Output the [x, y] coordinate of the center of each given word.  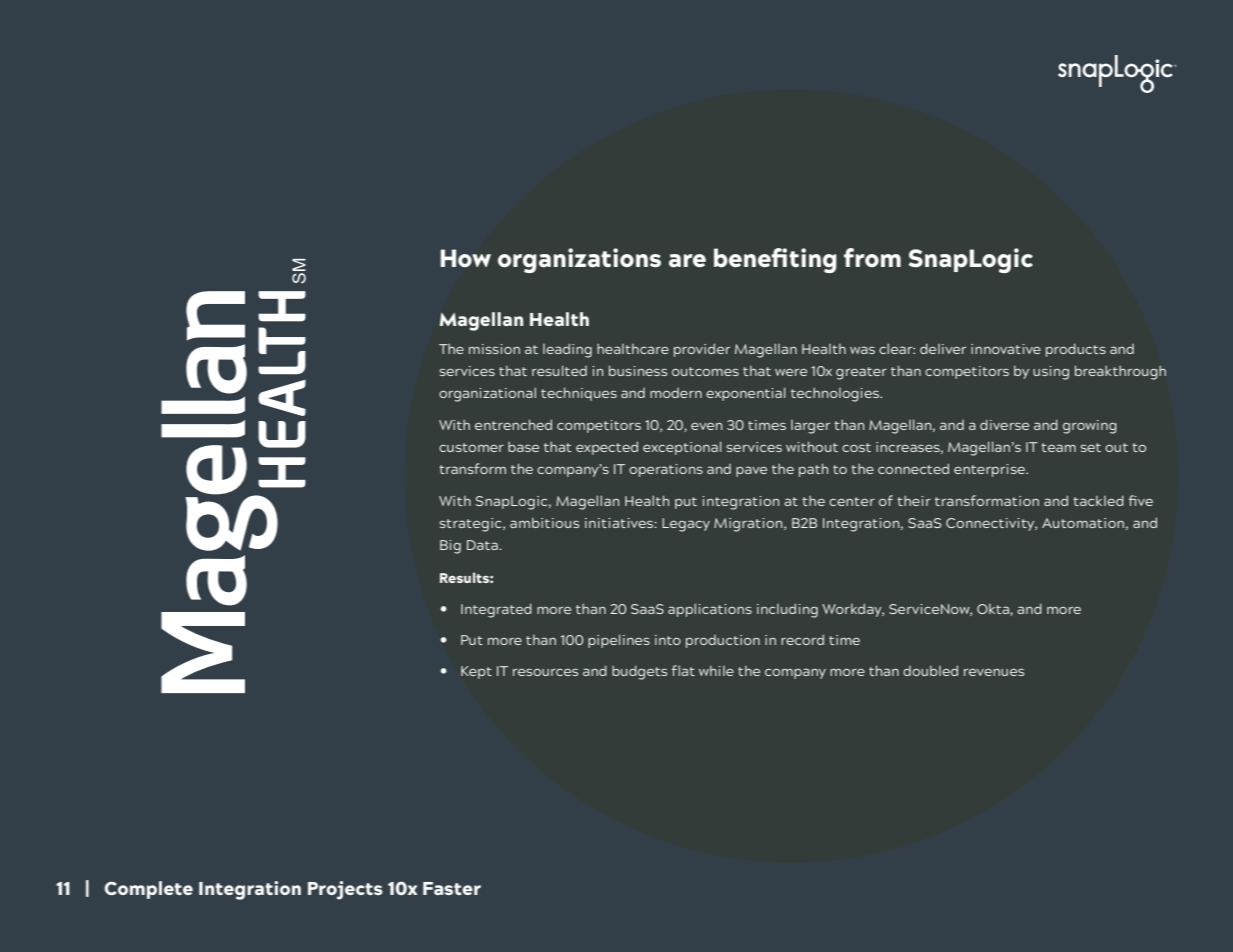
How [466, 258]
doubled [930, 670]
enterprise [990, 470]
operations [666, 470]
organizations [579, 260]
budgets [639, 672]
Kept [476, 672]
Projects [345, 890]
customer [471, 447]
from [872, 257]
